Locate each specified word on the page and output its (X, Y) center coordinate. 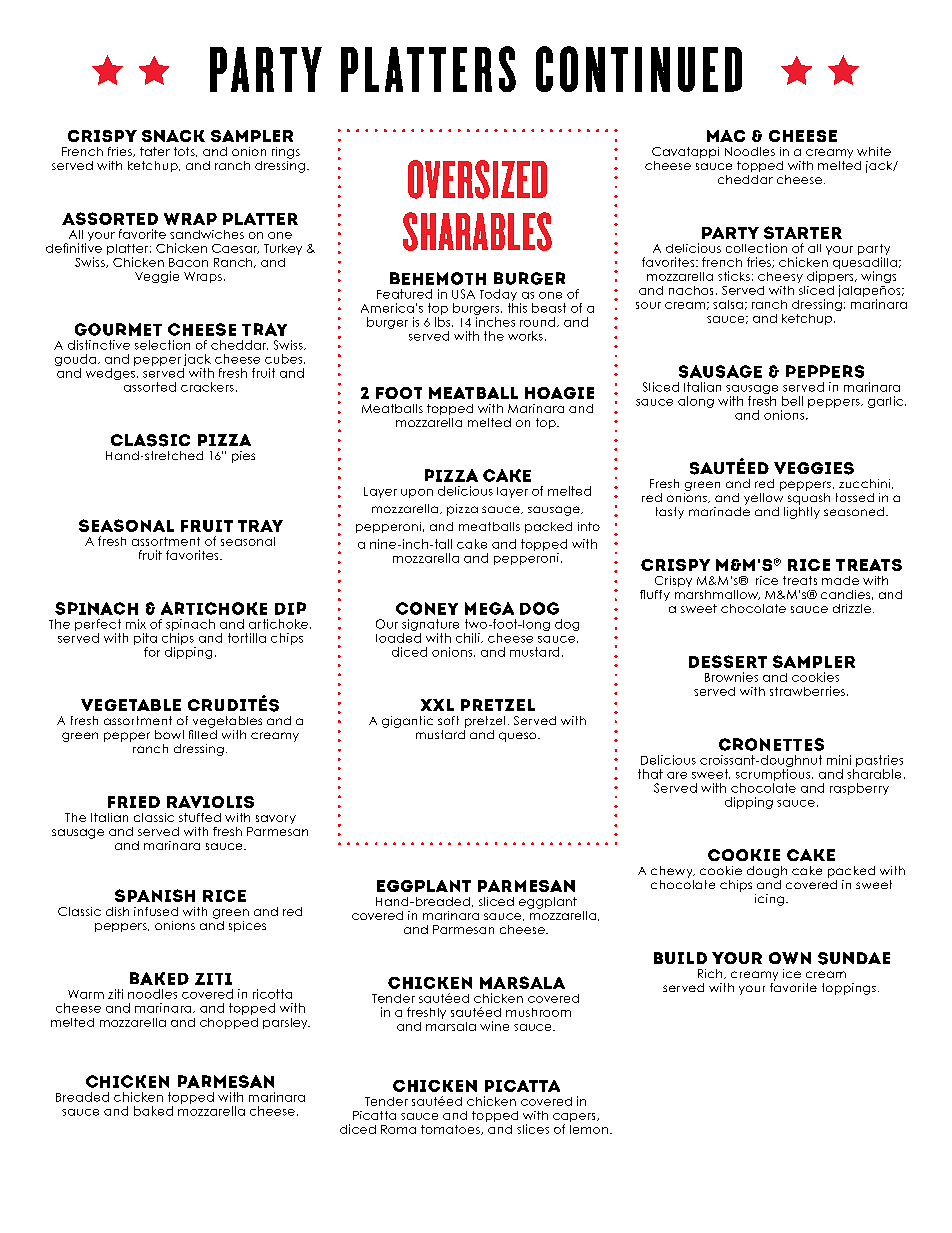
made (840, 580)
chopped (229, 1023)
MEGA (489, 608)
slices (533, 1129)
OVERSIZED (477, 179)
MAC (726, 136)
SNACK (173, 136)
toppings (849, 989)
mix (136, 624)
